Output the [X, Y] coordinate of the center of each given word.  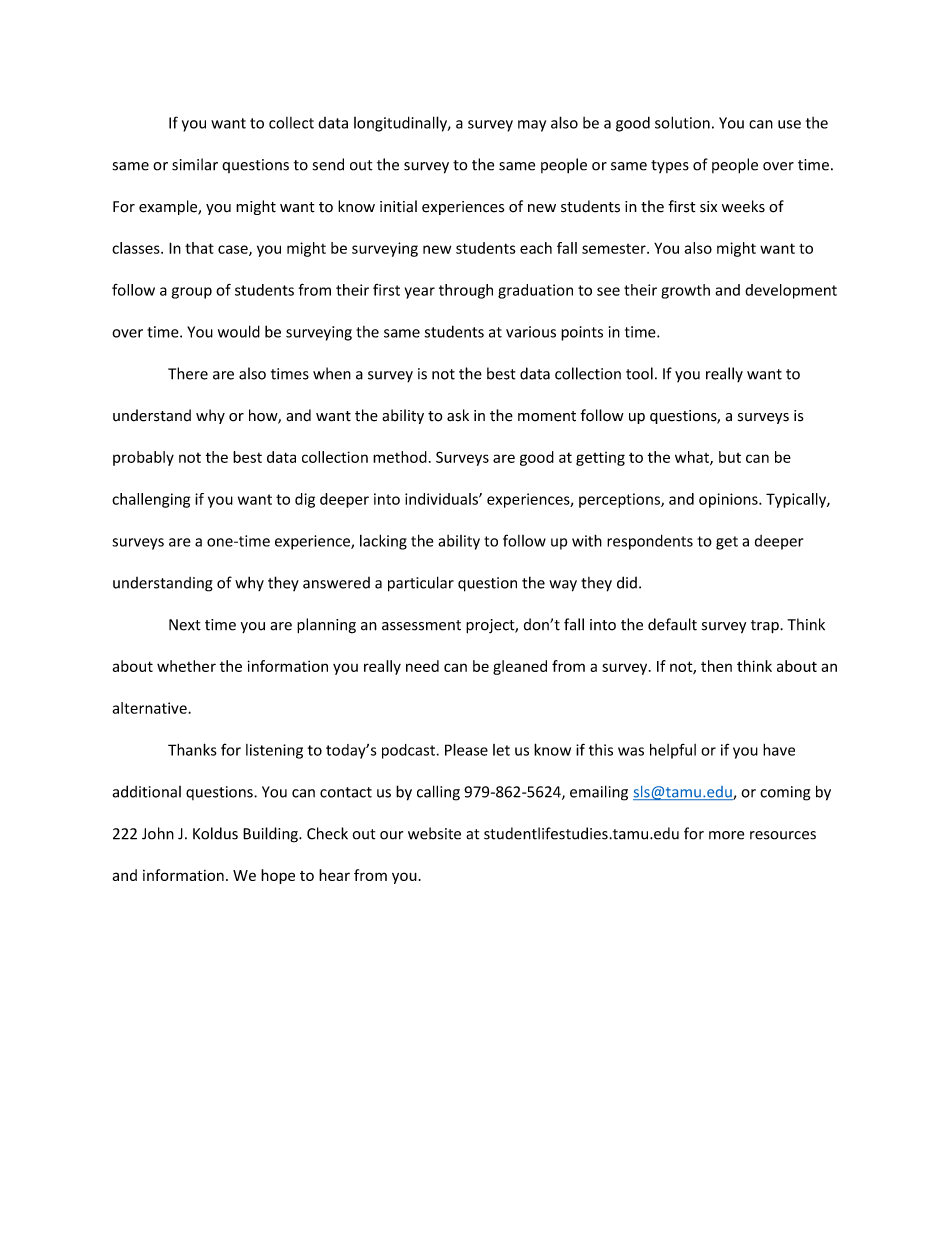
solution [682, 122]
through [466, 291]
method [400, 457]
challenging [151, 500]
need [422, 666]
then [716, 666]
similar [195, 164]
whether [186, 666]
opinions [729, 500]
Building [271, 835]
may [532, 126]
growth [685, 291]
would [239, 331]
